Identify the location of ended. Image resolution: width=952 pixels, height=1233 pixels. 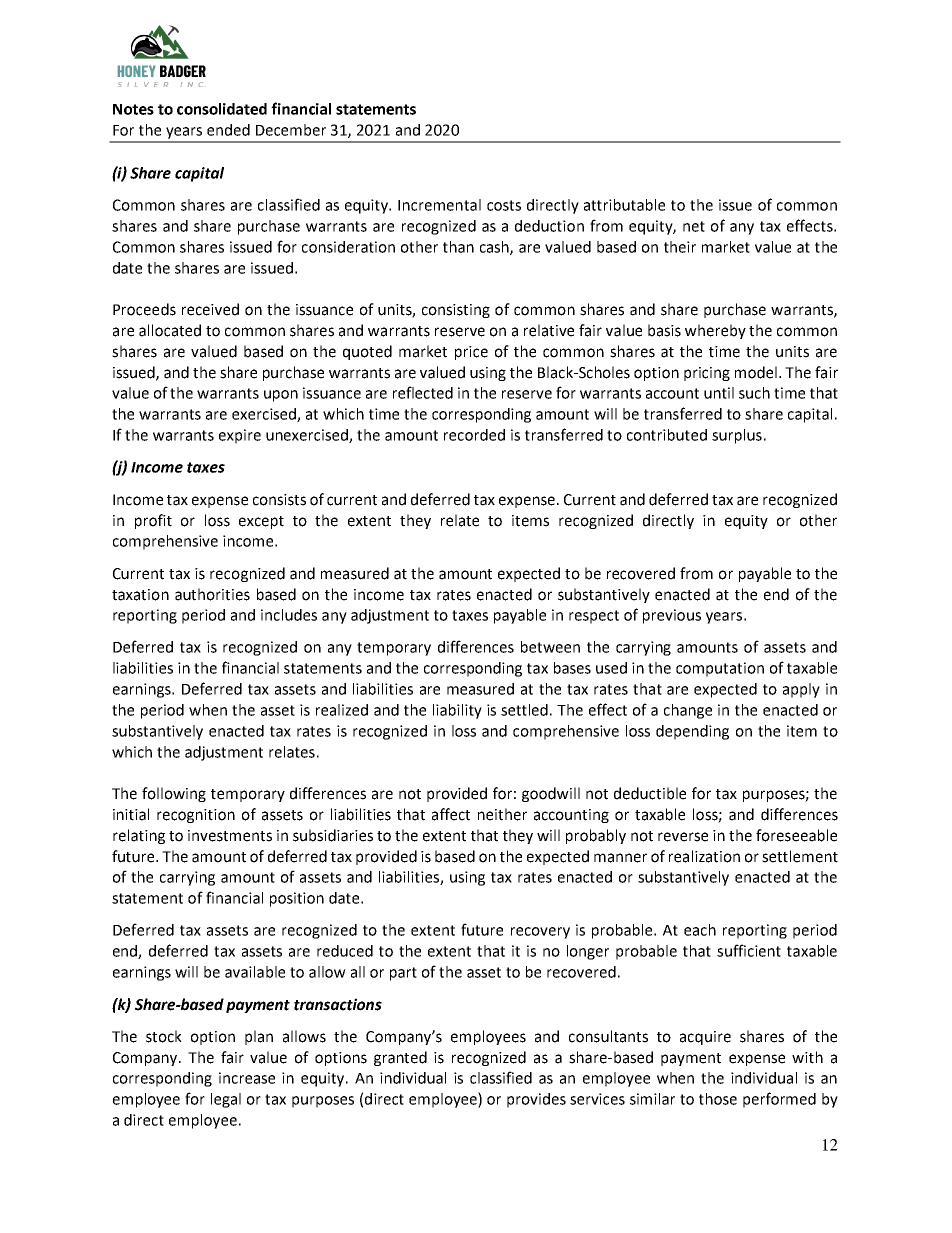
(228, 130).
